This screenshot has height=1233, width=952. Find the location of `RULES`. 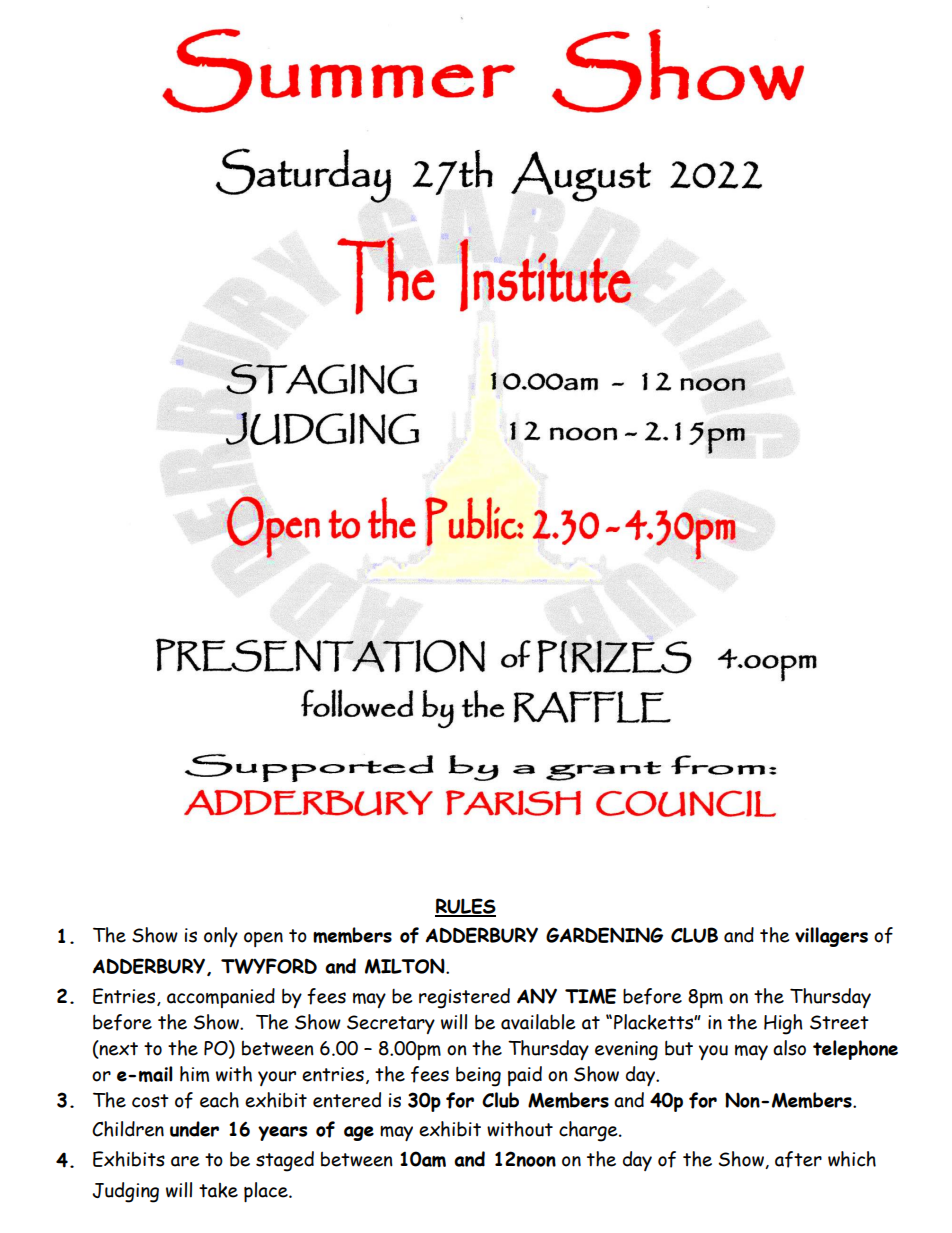

RULES is located at coordinates (465, 907).
